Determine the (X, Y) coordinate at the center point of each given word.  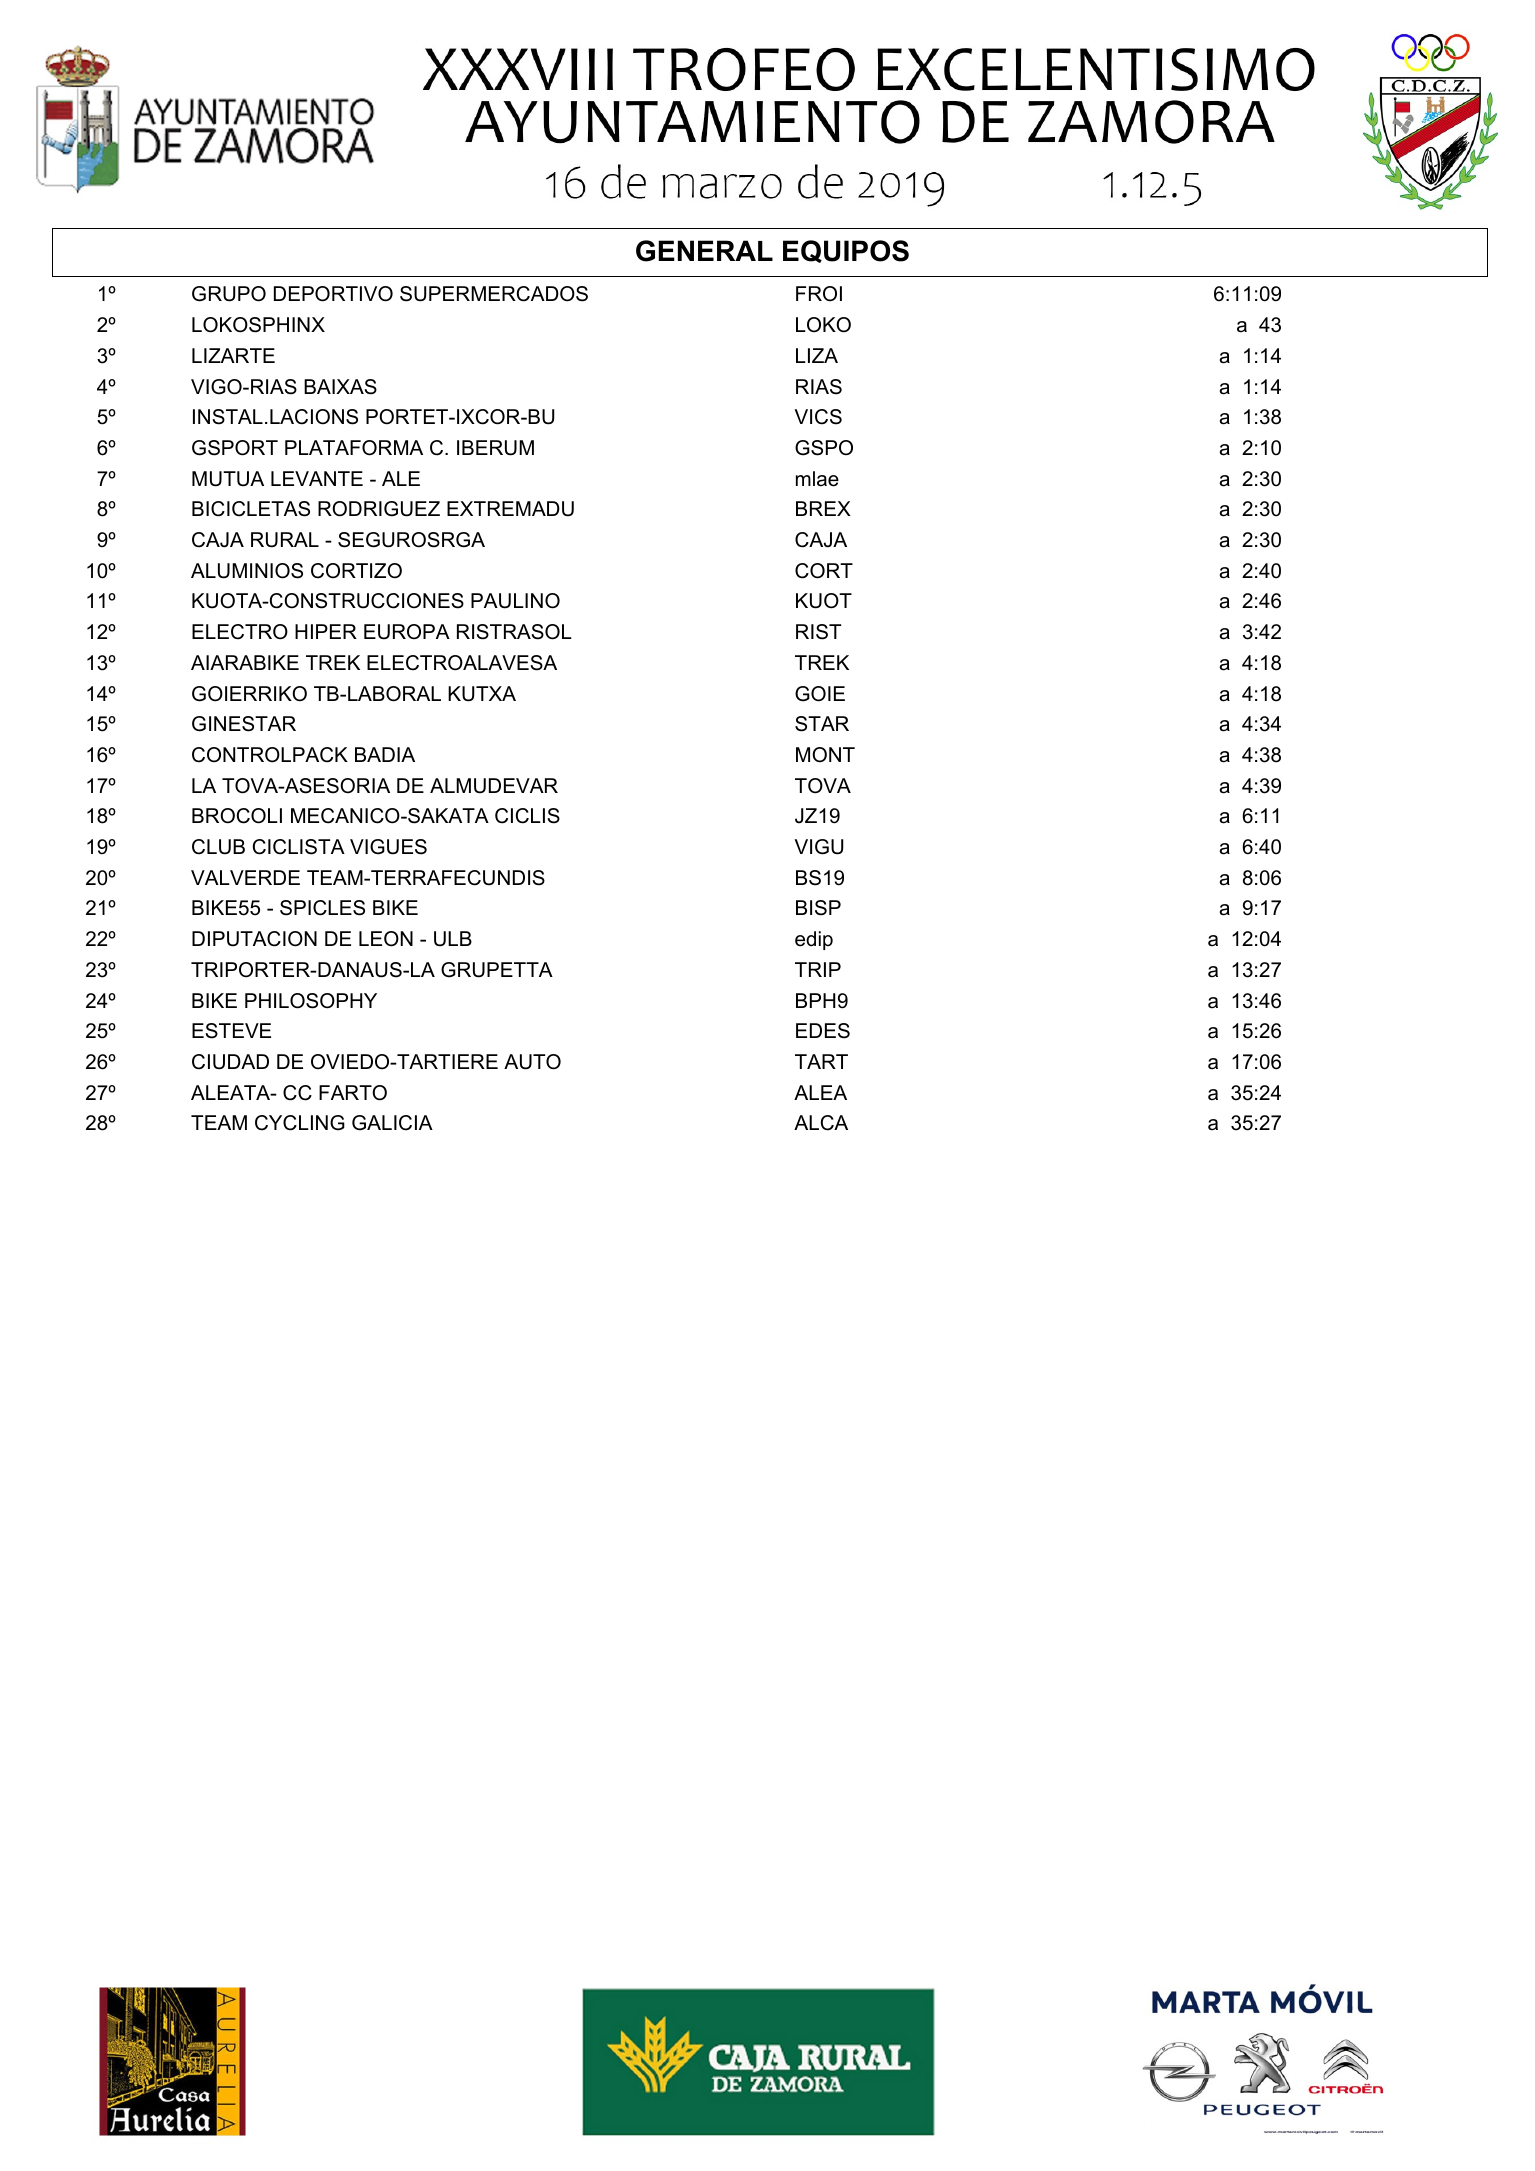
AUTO (532, 1062)
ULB (453, 939)
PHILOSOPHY (311, 1001)
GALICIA (392, 1123)
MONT (825, 755)
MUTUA (228, 479)
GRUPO (229, 294)
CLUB (218, 847)
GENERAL (704, 251)
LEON (386, 939)
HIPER (326, 631)
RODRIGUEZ (379, 509)
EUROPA (407, 632)
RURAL (285, 540)
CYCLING (300, 1123)
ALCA (821, 1123)
